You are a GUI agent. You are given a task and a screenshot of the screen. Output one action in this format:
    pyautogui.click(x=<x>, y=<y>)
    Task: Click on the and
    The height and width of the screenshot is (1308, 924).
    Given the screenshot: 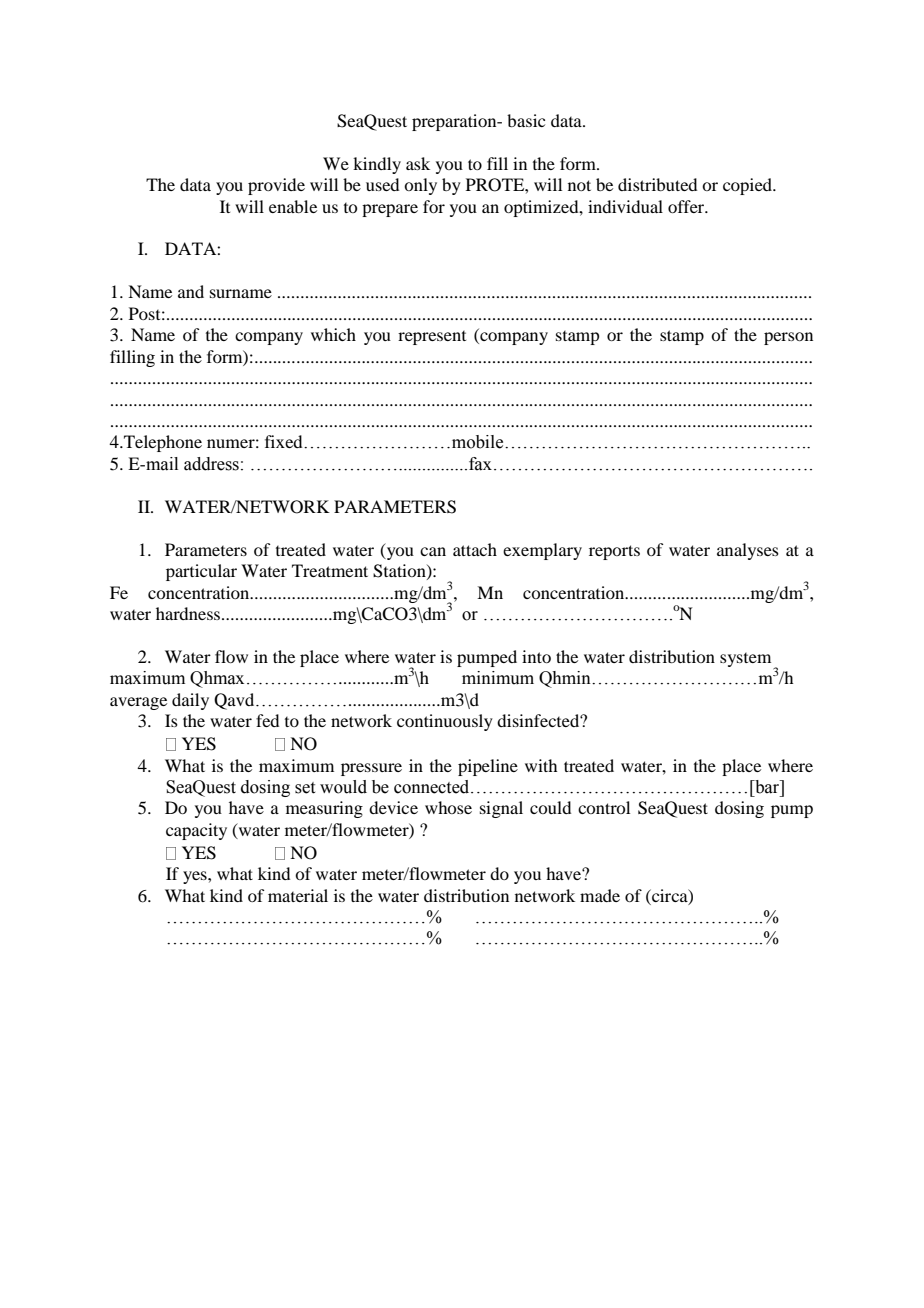 What is the action you would take?
    pyautogui.click(x=191, y=291)
